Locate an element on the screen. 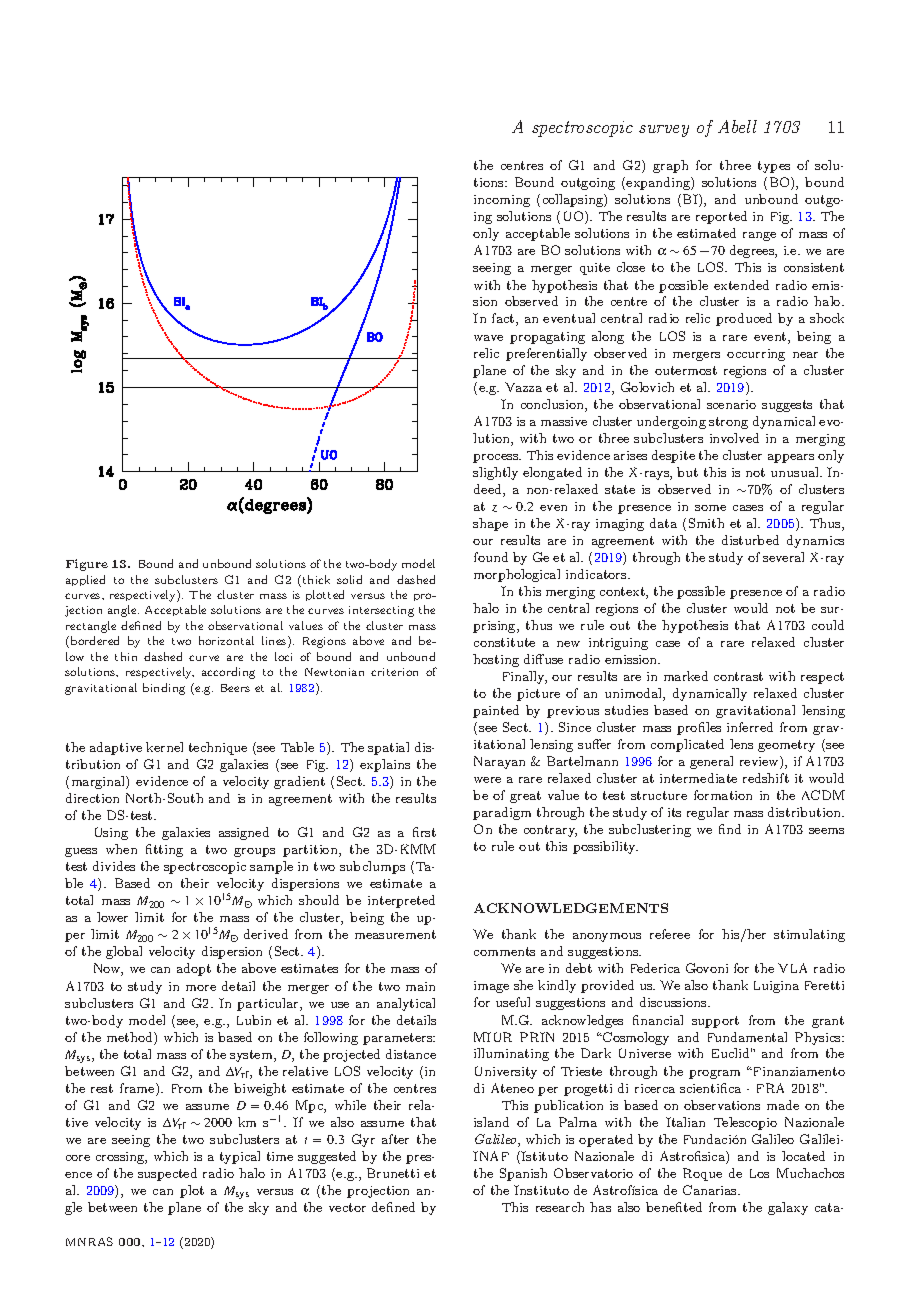 This screenshot has height=1308, width=924. applied is located at coordinates (85, 580).
